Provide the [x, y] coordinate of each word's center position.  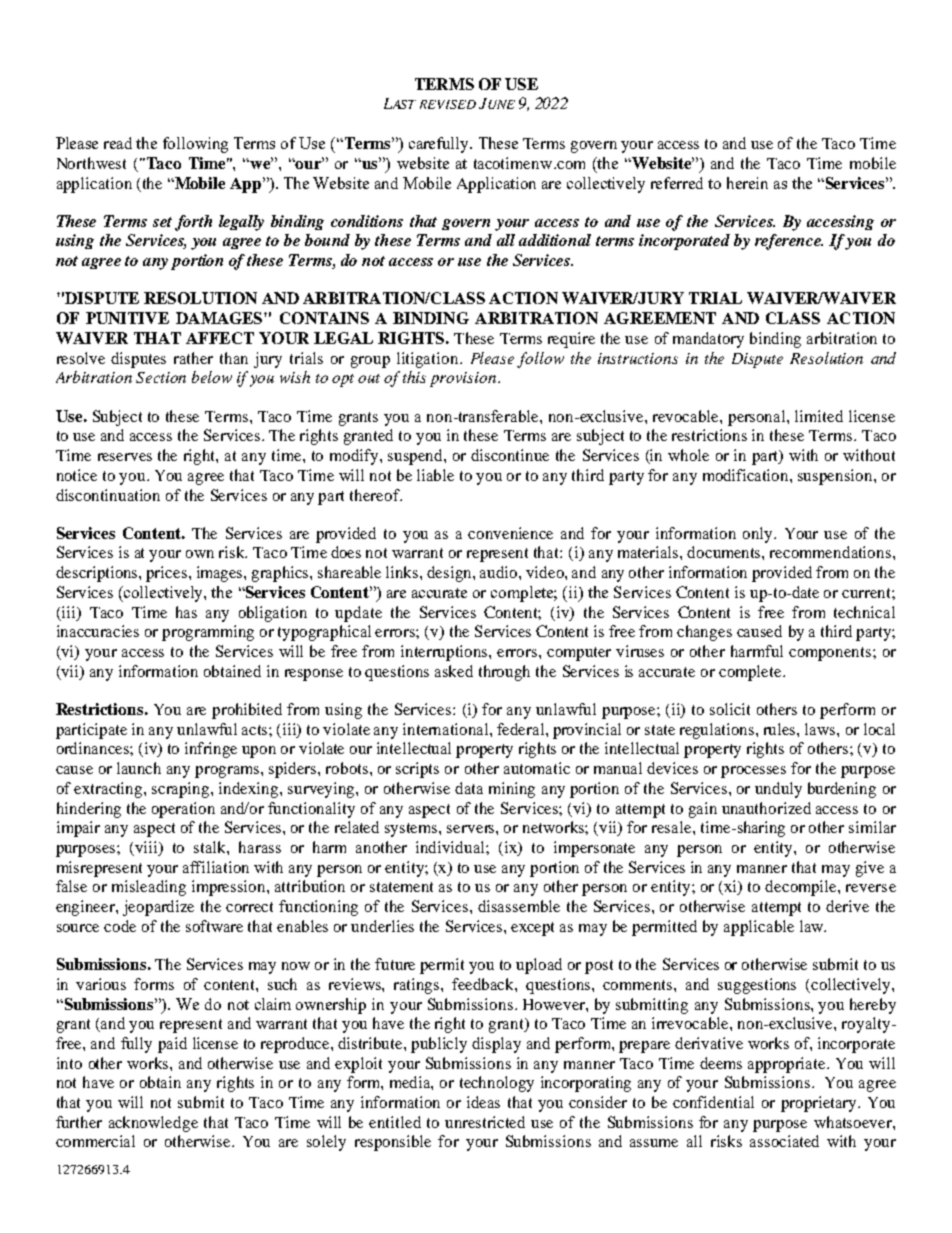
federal [522, 729]
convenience [510, 533]
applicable [759, 928]
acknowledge [153, 1124]
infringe [211, 750]
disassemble [519, 906]
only [759, 535]
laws [821, 729]
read [118, 143]
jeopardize [158, 908]
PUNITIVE [127, 318]
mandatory [708, 340]
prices [166, 574]
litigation [429, 360]
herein [747, 183]
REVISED [448, 104]
